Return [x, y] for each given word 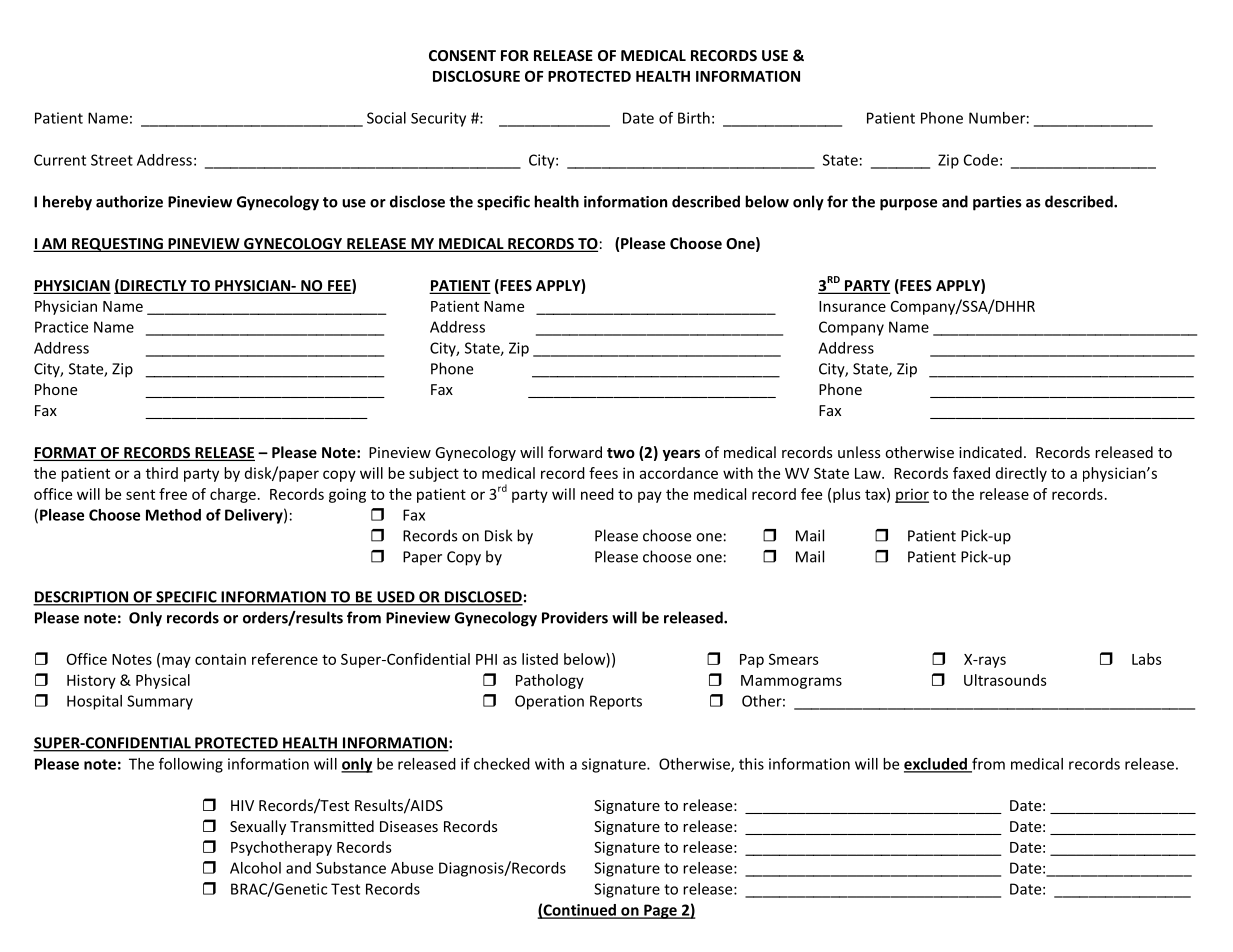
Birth [694, 118]
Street [112, 160]
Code [981, 160]
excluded [936, 765]
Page [660, 911]
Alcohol [255, 868]
